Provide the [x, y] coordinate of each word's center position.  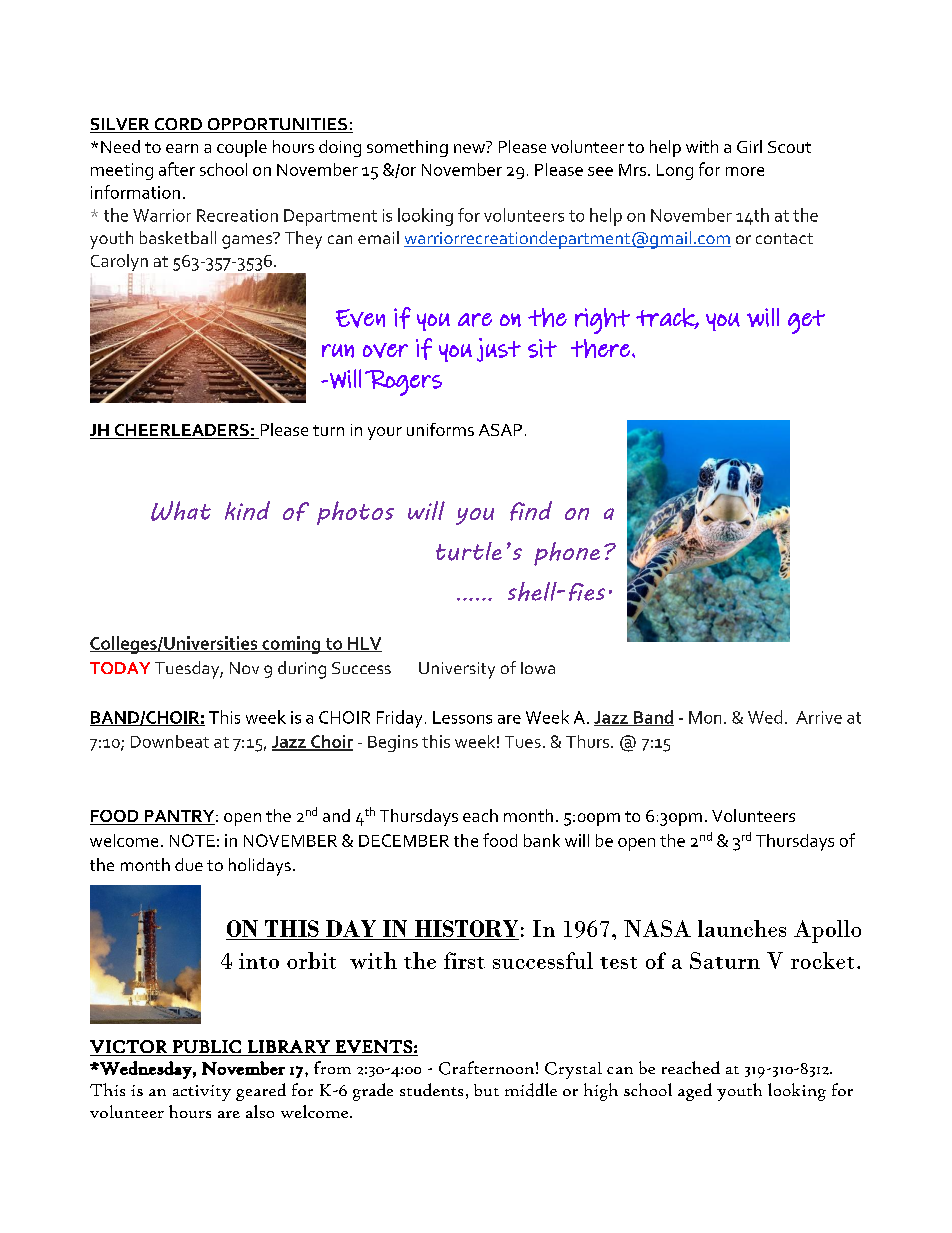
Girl [749, 146]
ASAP [500, 430]
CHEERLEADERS [181, 431]
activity [202, 1093]
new [469, 148]
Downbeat [170, 741]
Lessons [462, 717]
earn [182, 148]
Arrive [819, 717]
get [806, 322]
